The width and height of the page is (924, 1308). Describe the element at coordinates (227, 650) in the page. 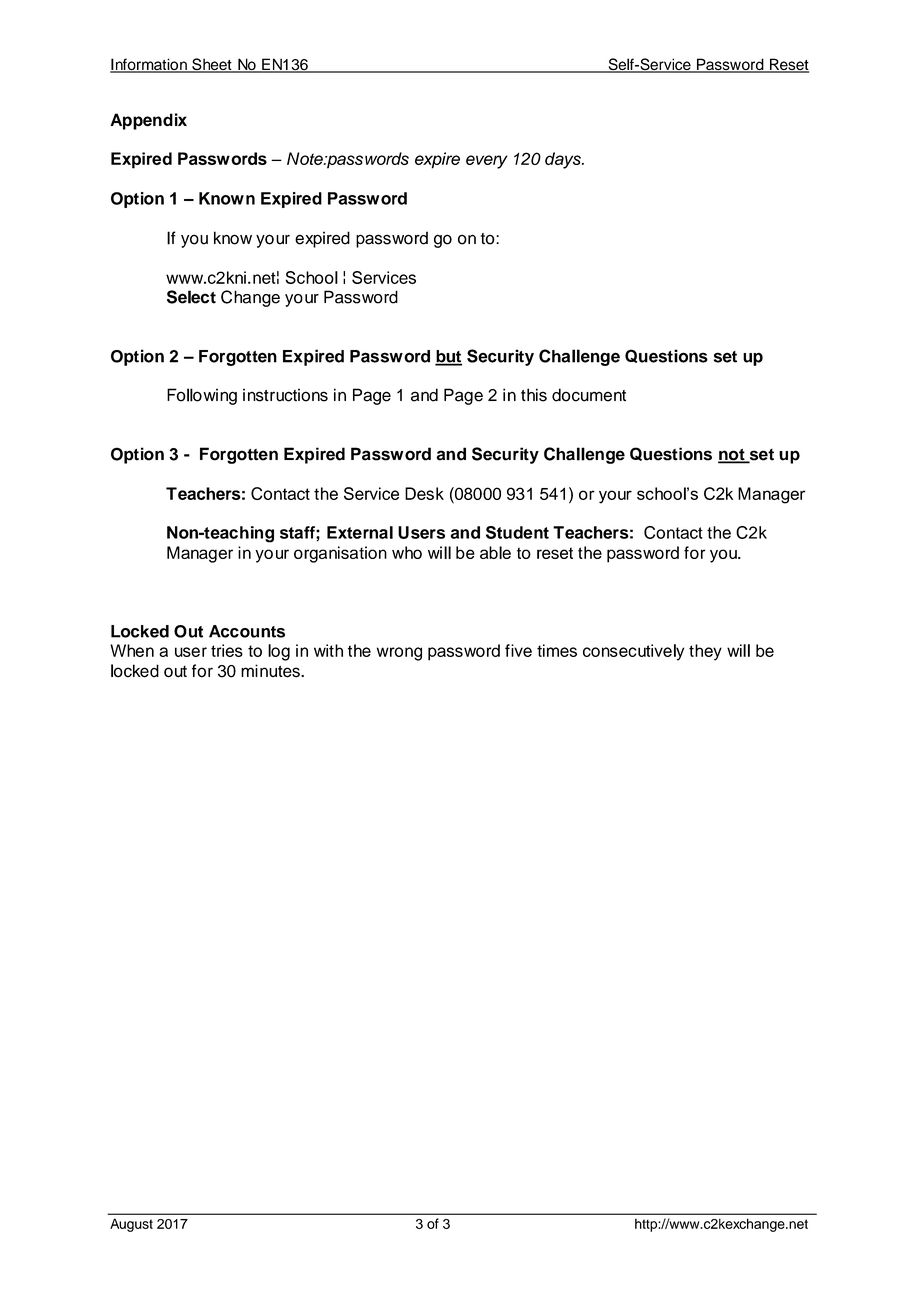

I see `tries` at that location.
